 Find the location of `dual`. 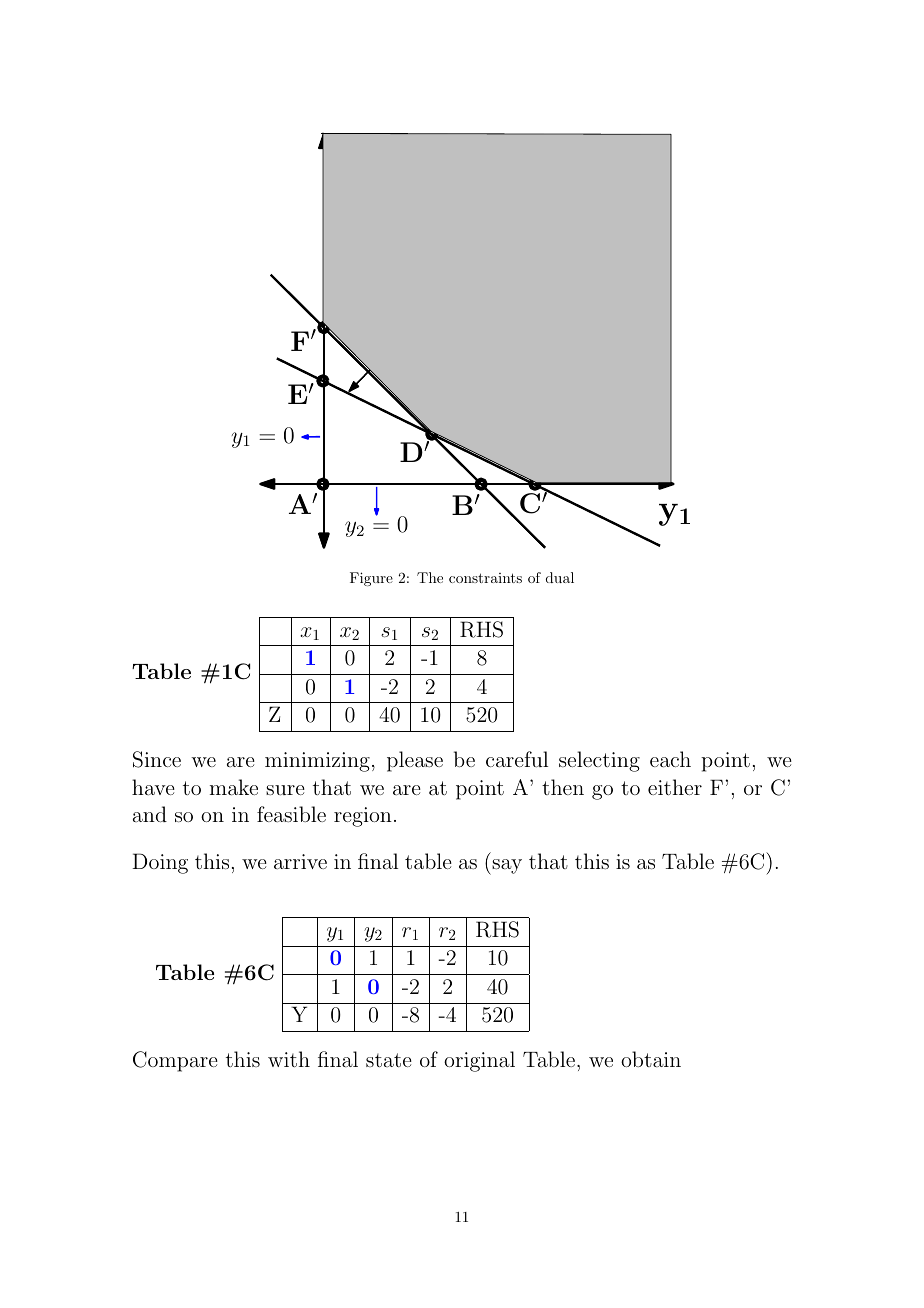

dual is located at coordinates (560, 577).
